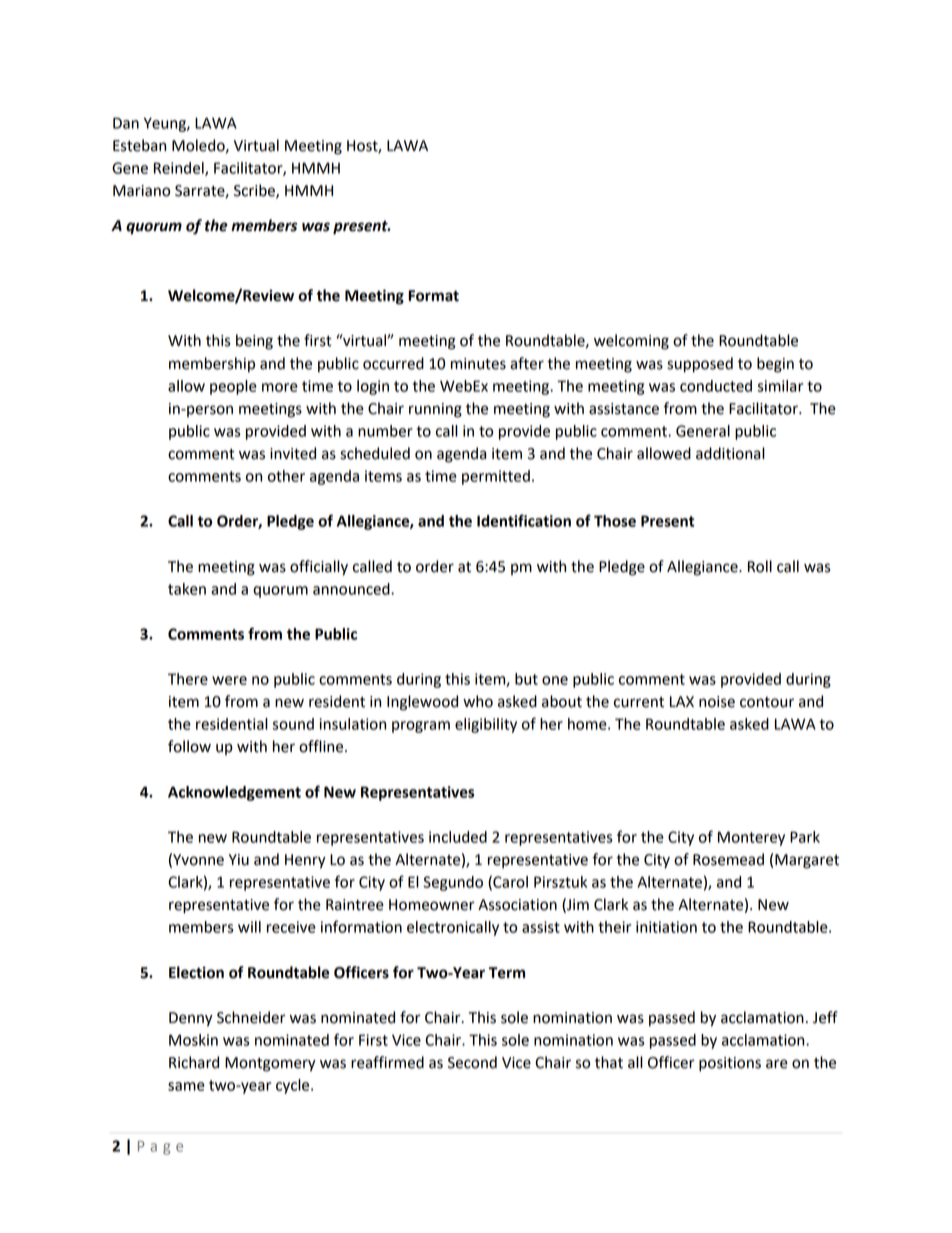  Describe the element at coordinates (472, 1062) in the screenshot. I see `Second` at that location.
